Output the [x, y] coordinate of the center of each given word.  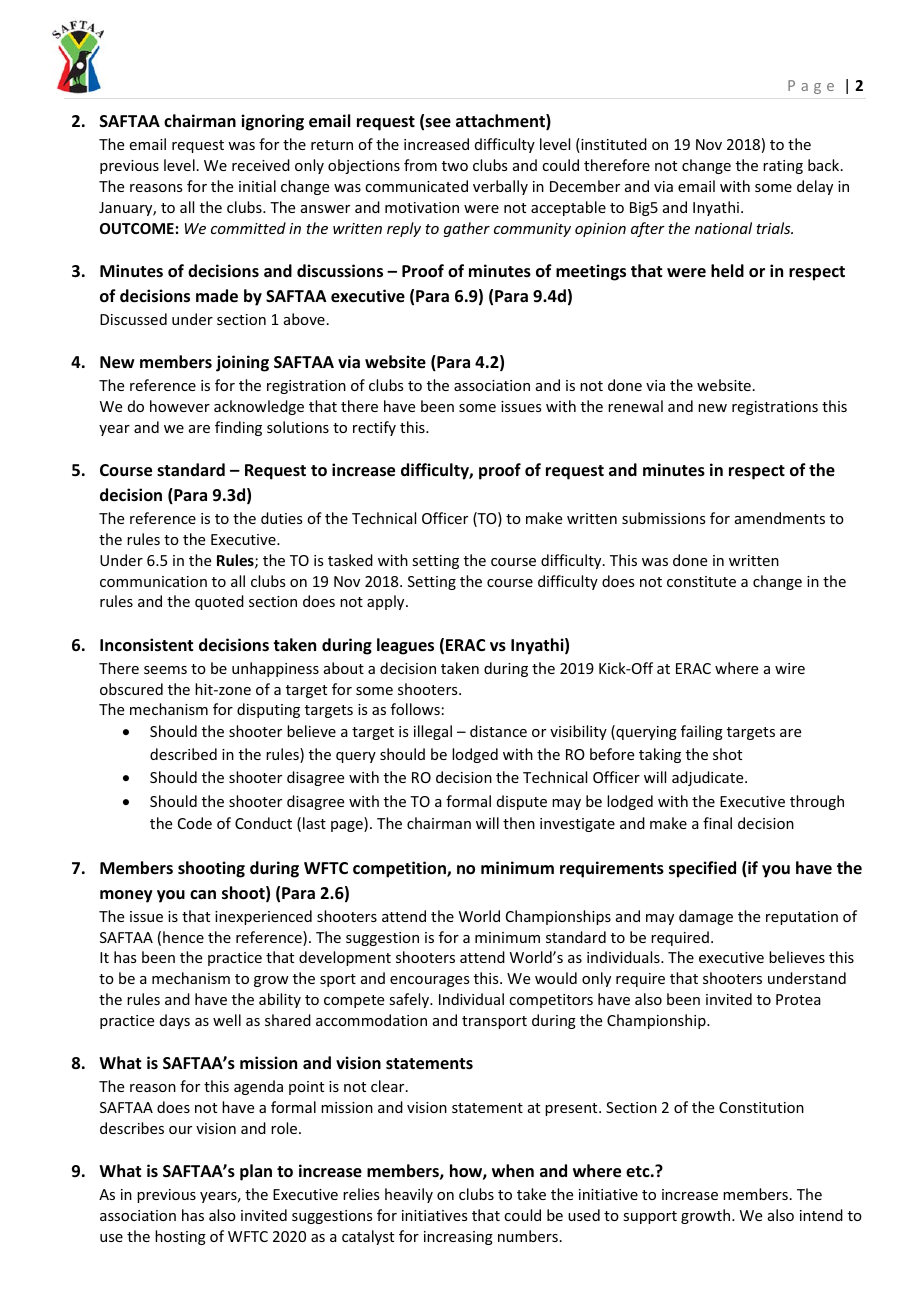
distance [498, 731]
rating [783, 167]
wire [790, 668]
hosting [180, 1237]
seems [165, 670]
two [455, 166]
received [261, 165]
